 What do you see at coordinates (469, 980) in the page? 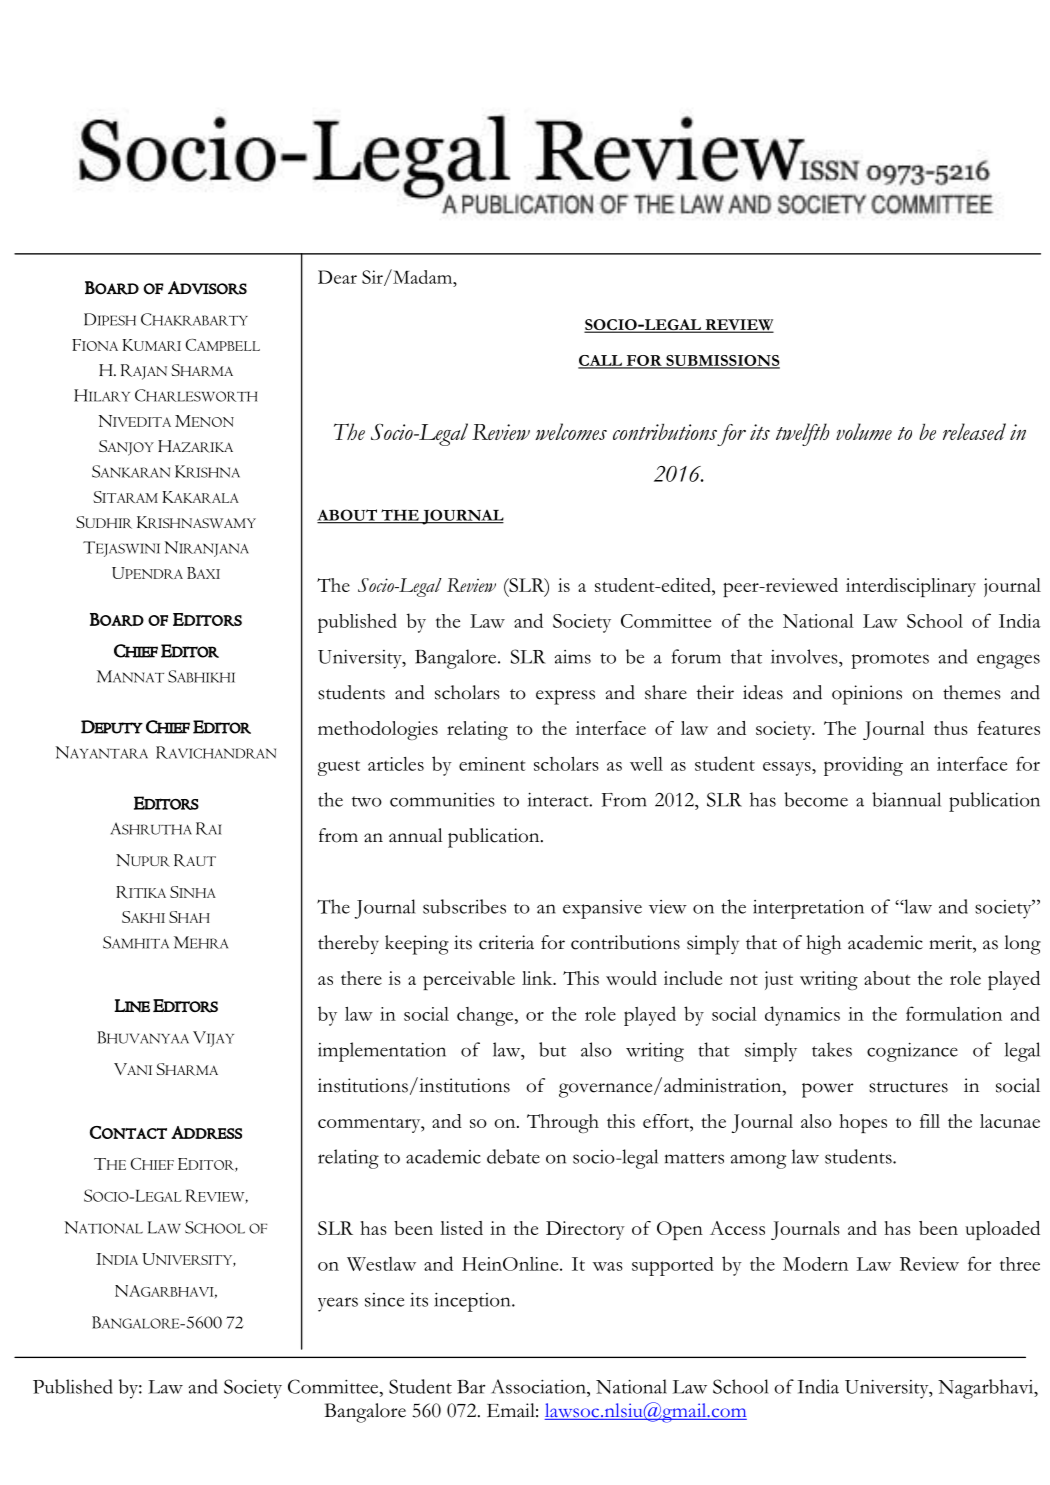
I see `perceivable` at bounding box center [469, 980].
